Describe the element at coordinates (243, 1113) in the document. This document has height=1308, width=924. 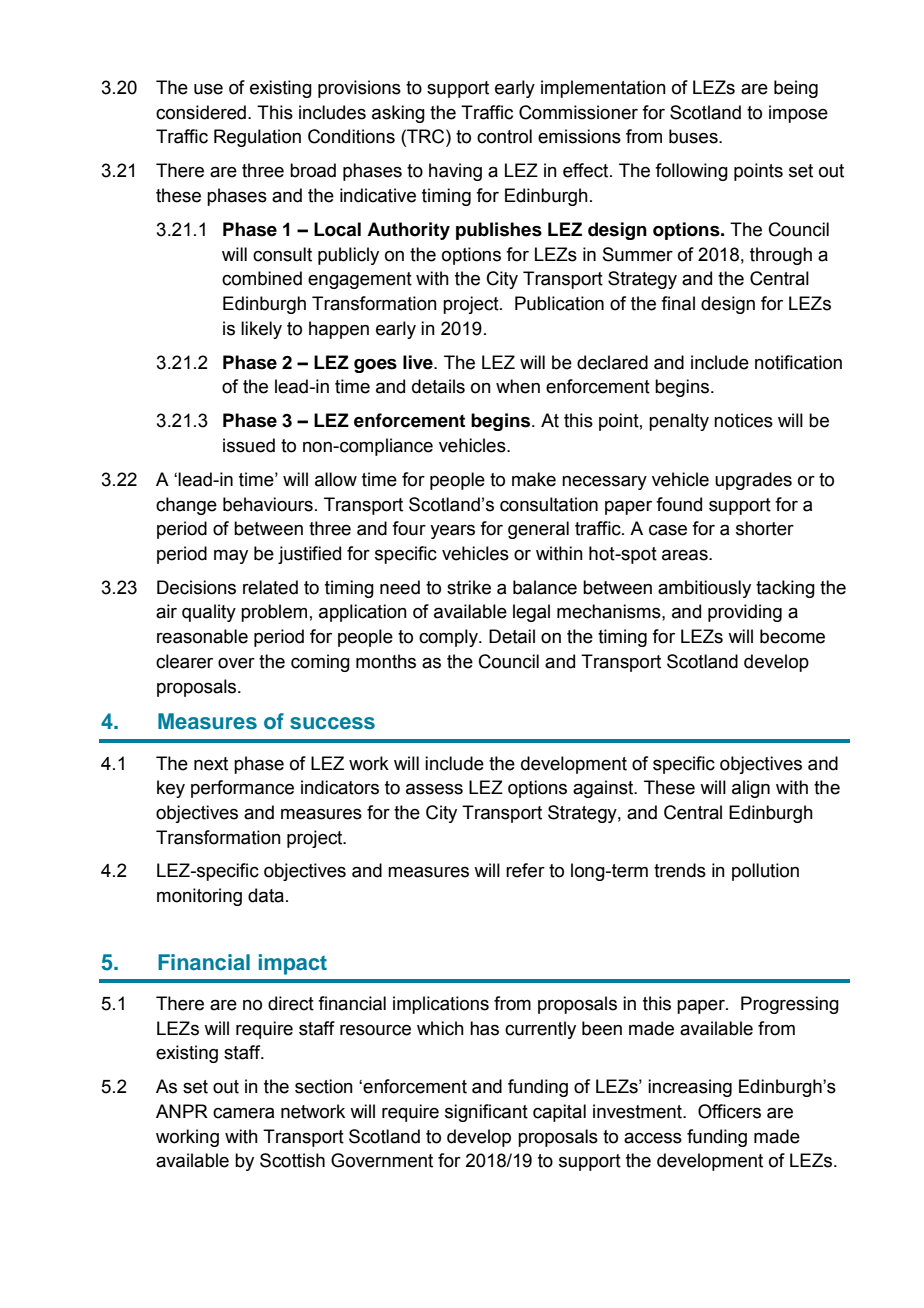
I see `camera` at that location.
